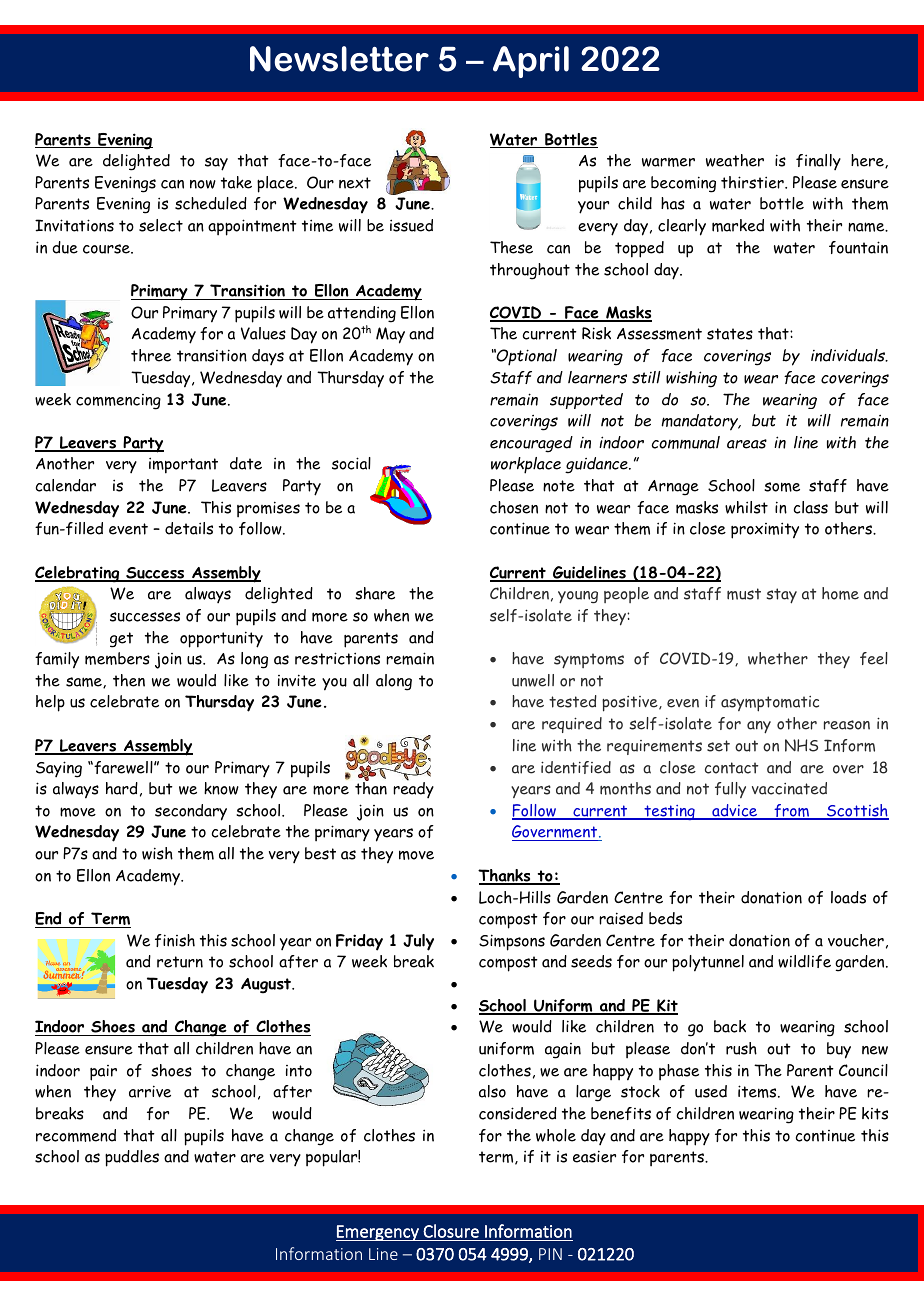 The height and width of the page is (1308, 924). I want to click on July, so click(418, 942).
